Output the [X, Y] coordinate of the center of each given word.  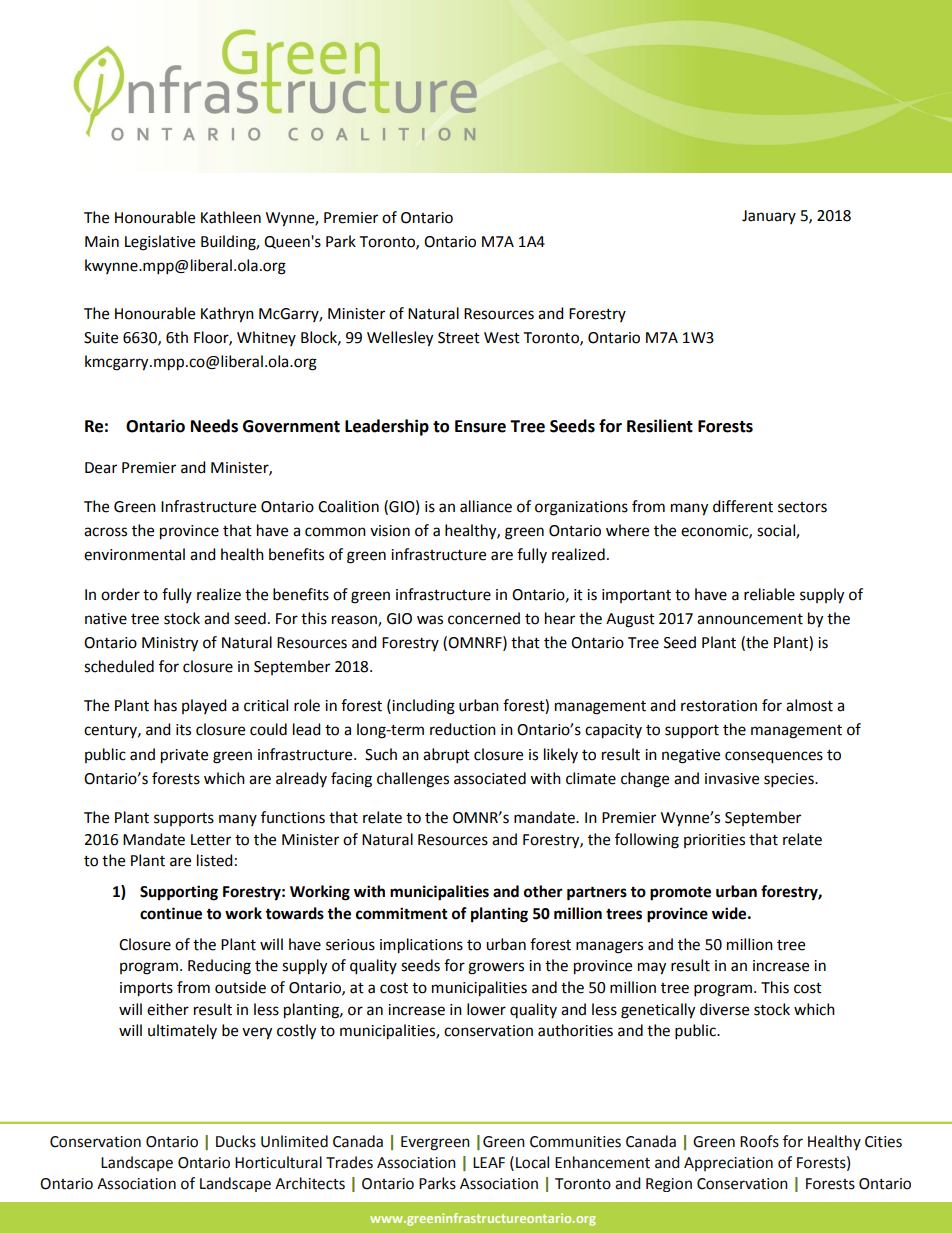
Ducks [236, 1141]
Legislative [160, 243]
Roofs [759, 1141]
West [502, 338]
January [769, 217]
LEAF [489, 1162]
